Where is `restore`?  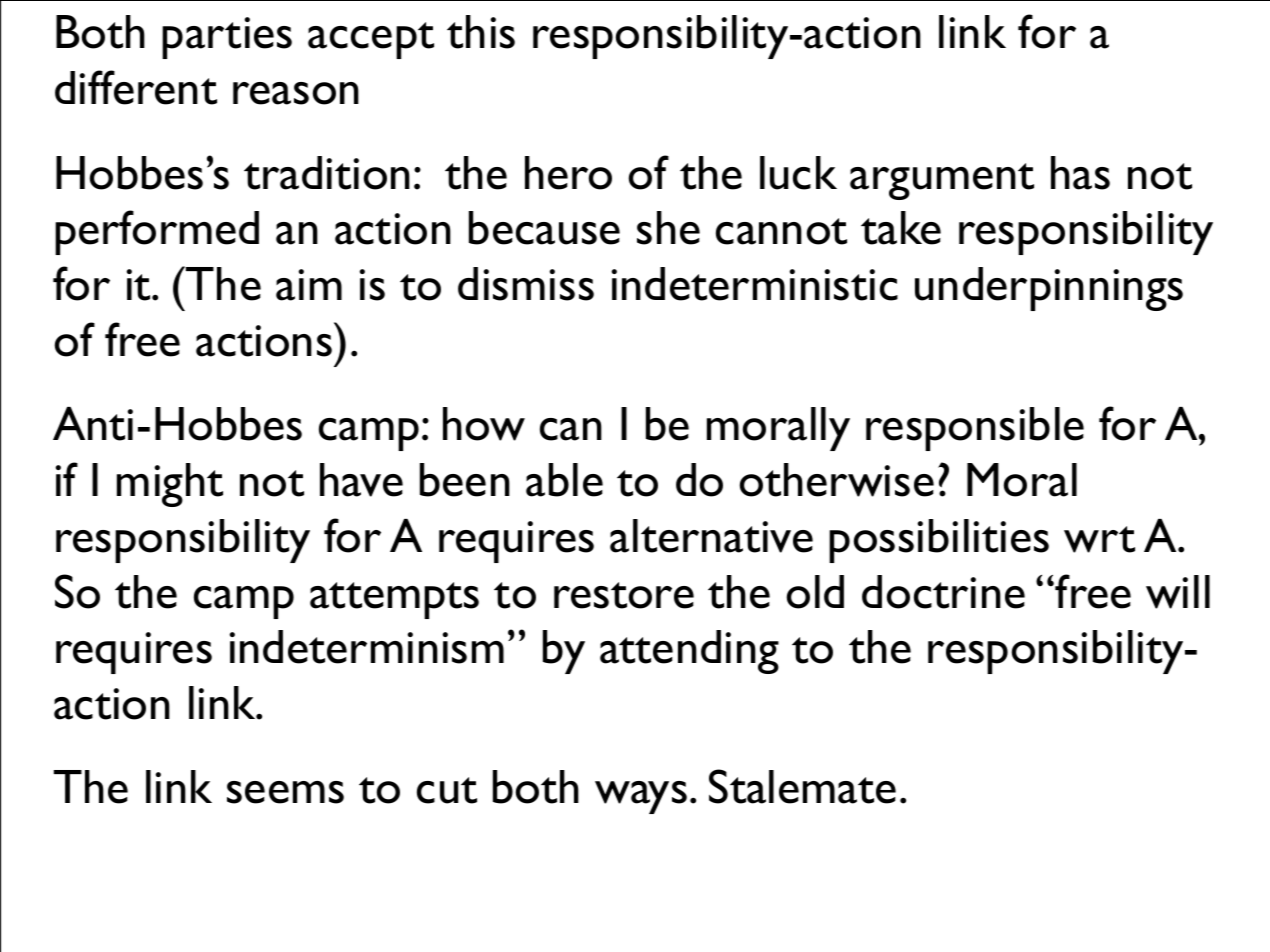 restore is located at coordinates (624, 595).
